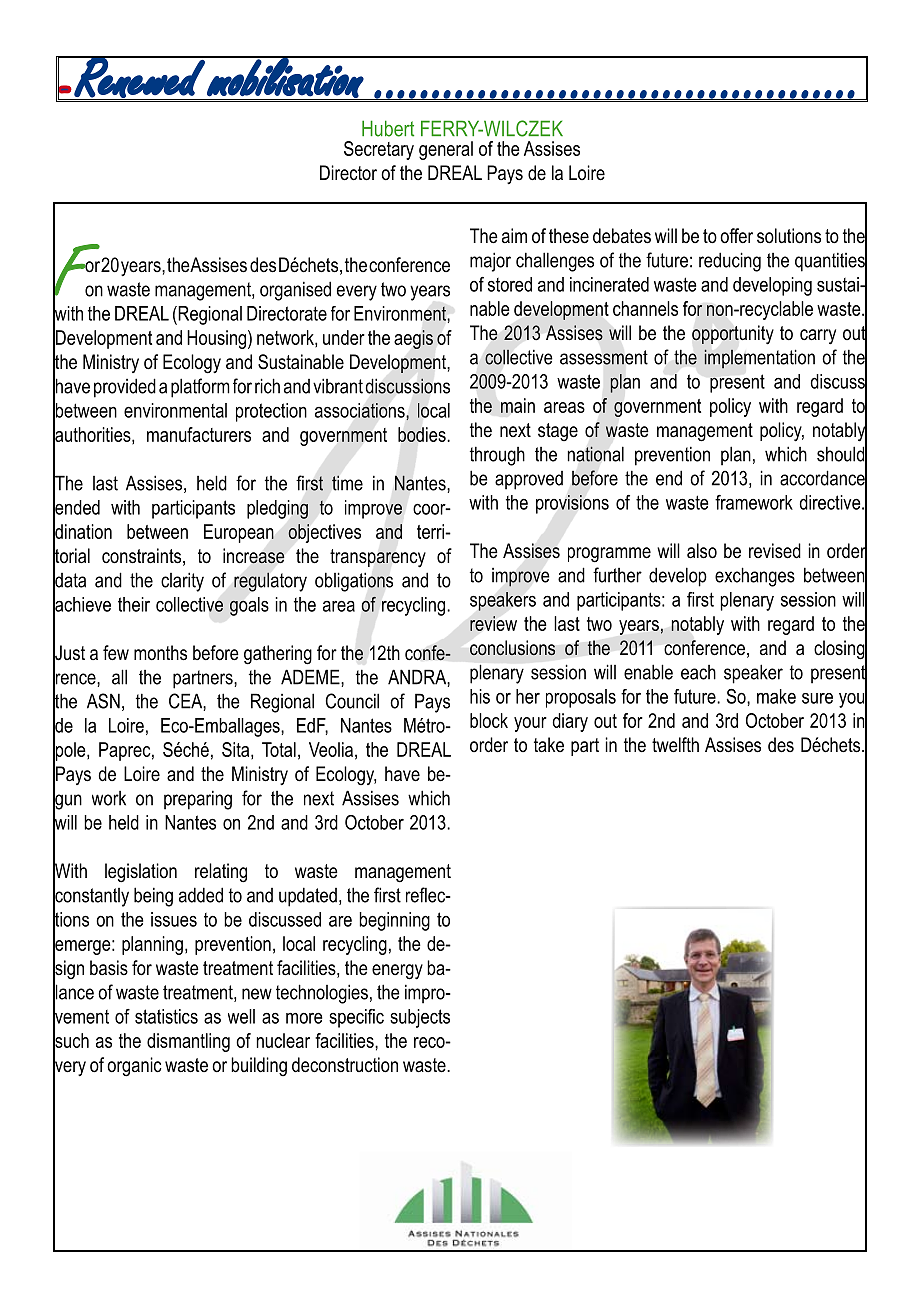 The image size is (924, 1308). I want to click on twelfth, so click(675, 745).
